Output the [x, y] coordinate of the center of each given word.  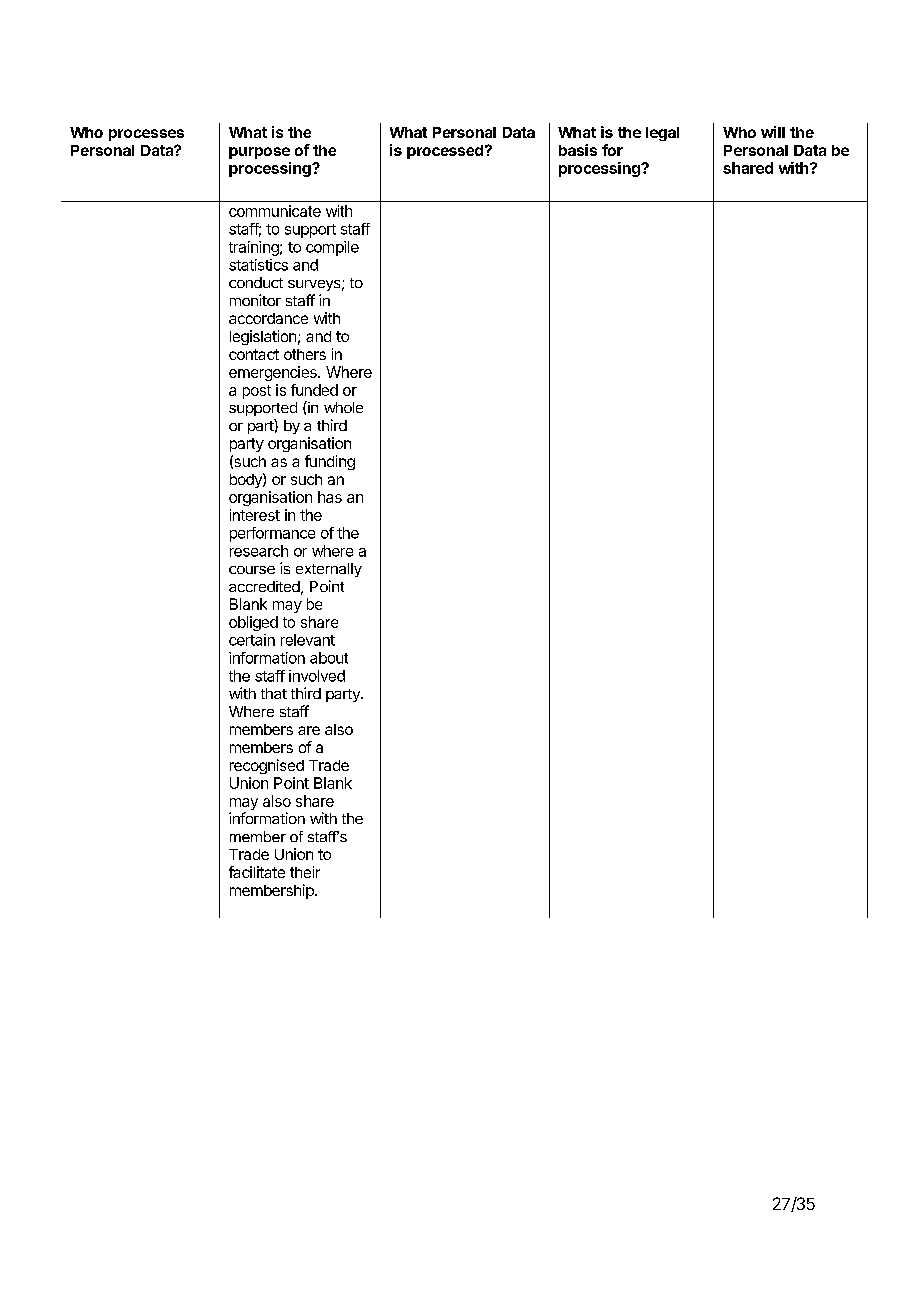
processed [445, 152]
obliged [253, 623]
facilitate [257, 872]
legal [662, 134]
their [305, 872]
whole [343, 407]
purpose [259, 153]
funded [314, 390]
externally [329, 570]
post [257, 392]
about [329, 658]
